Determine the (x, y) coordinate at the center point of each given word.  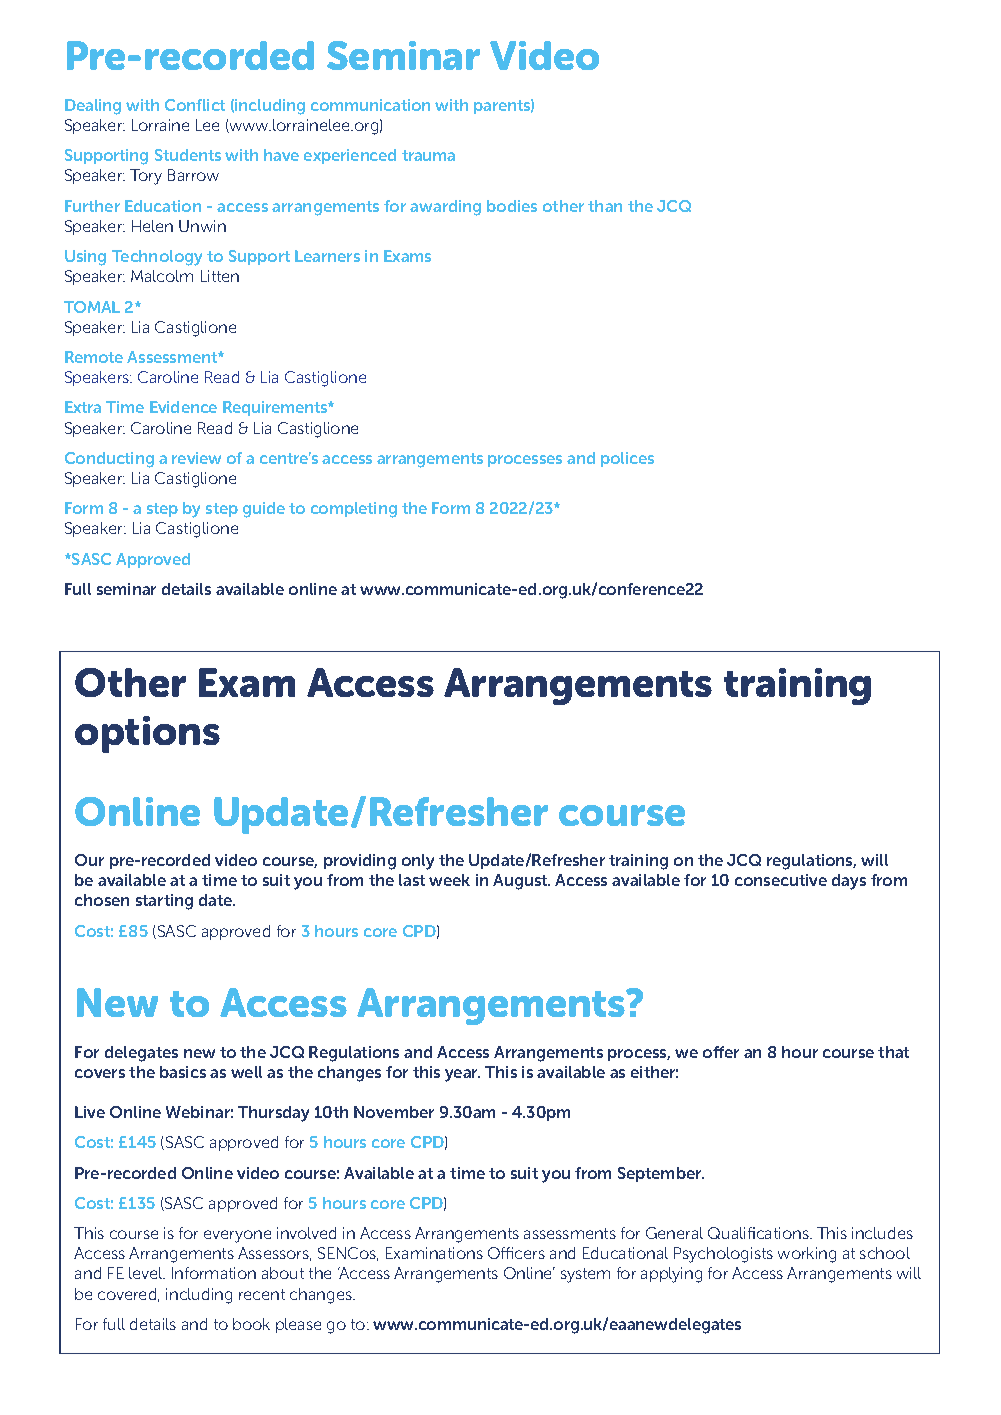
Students (188, 155)
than (605, 206)
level (147, 1273)
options (147, 734)
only (418, 862)
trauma (428, 155)
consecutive (781, 880)
